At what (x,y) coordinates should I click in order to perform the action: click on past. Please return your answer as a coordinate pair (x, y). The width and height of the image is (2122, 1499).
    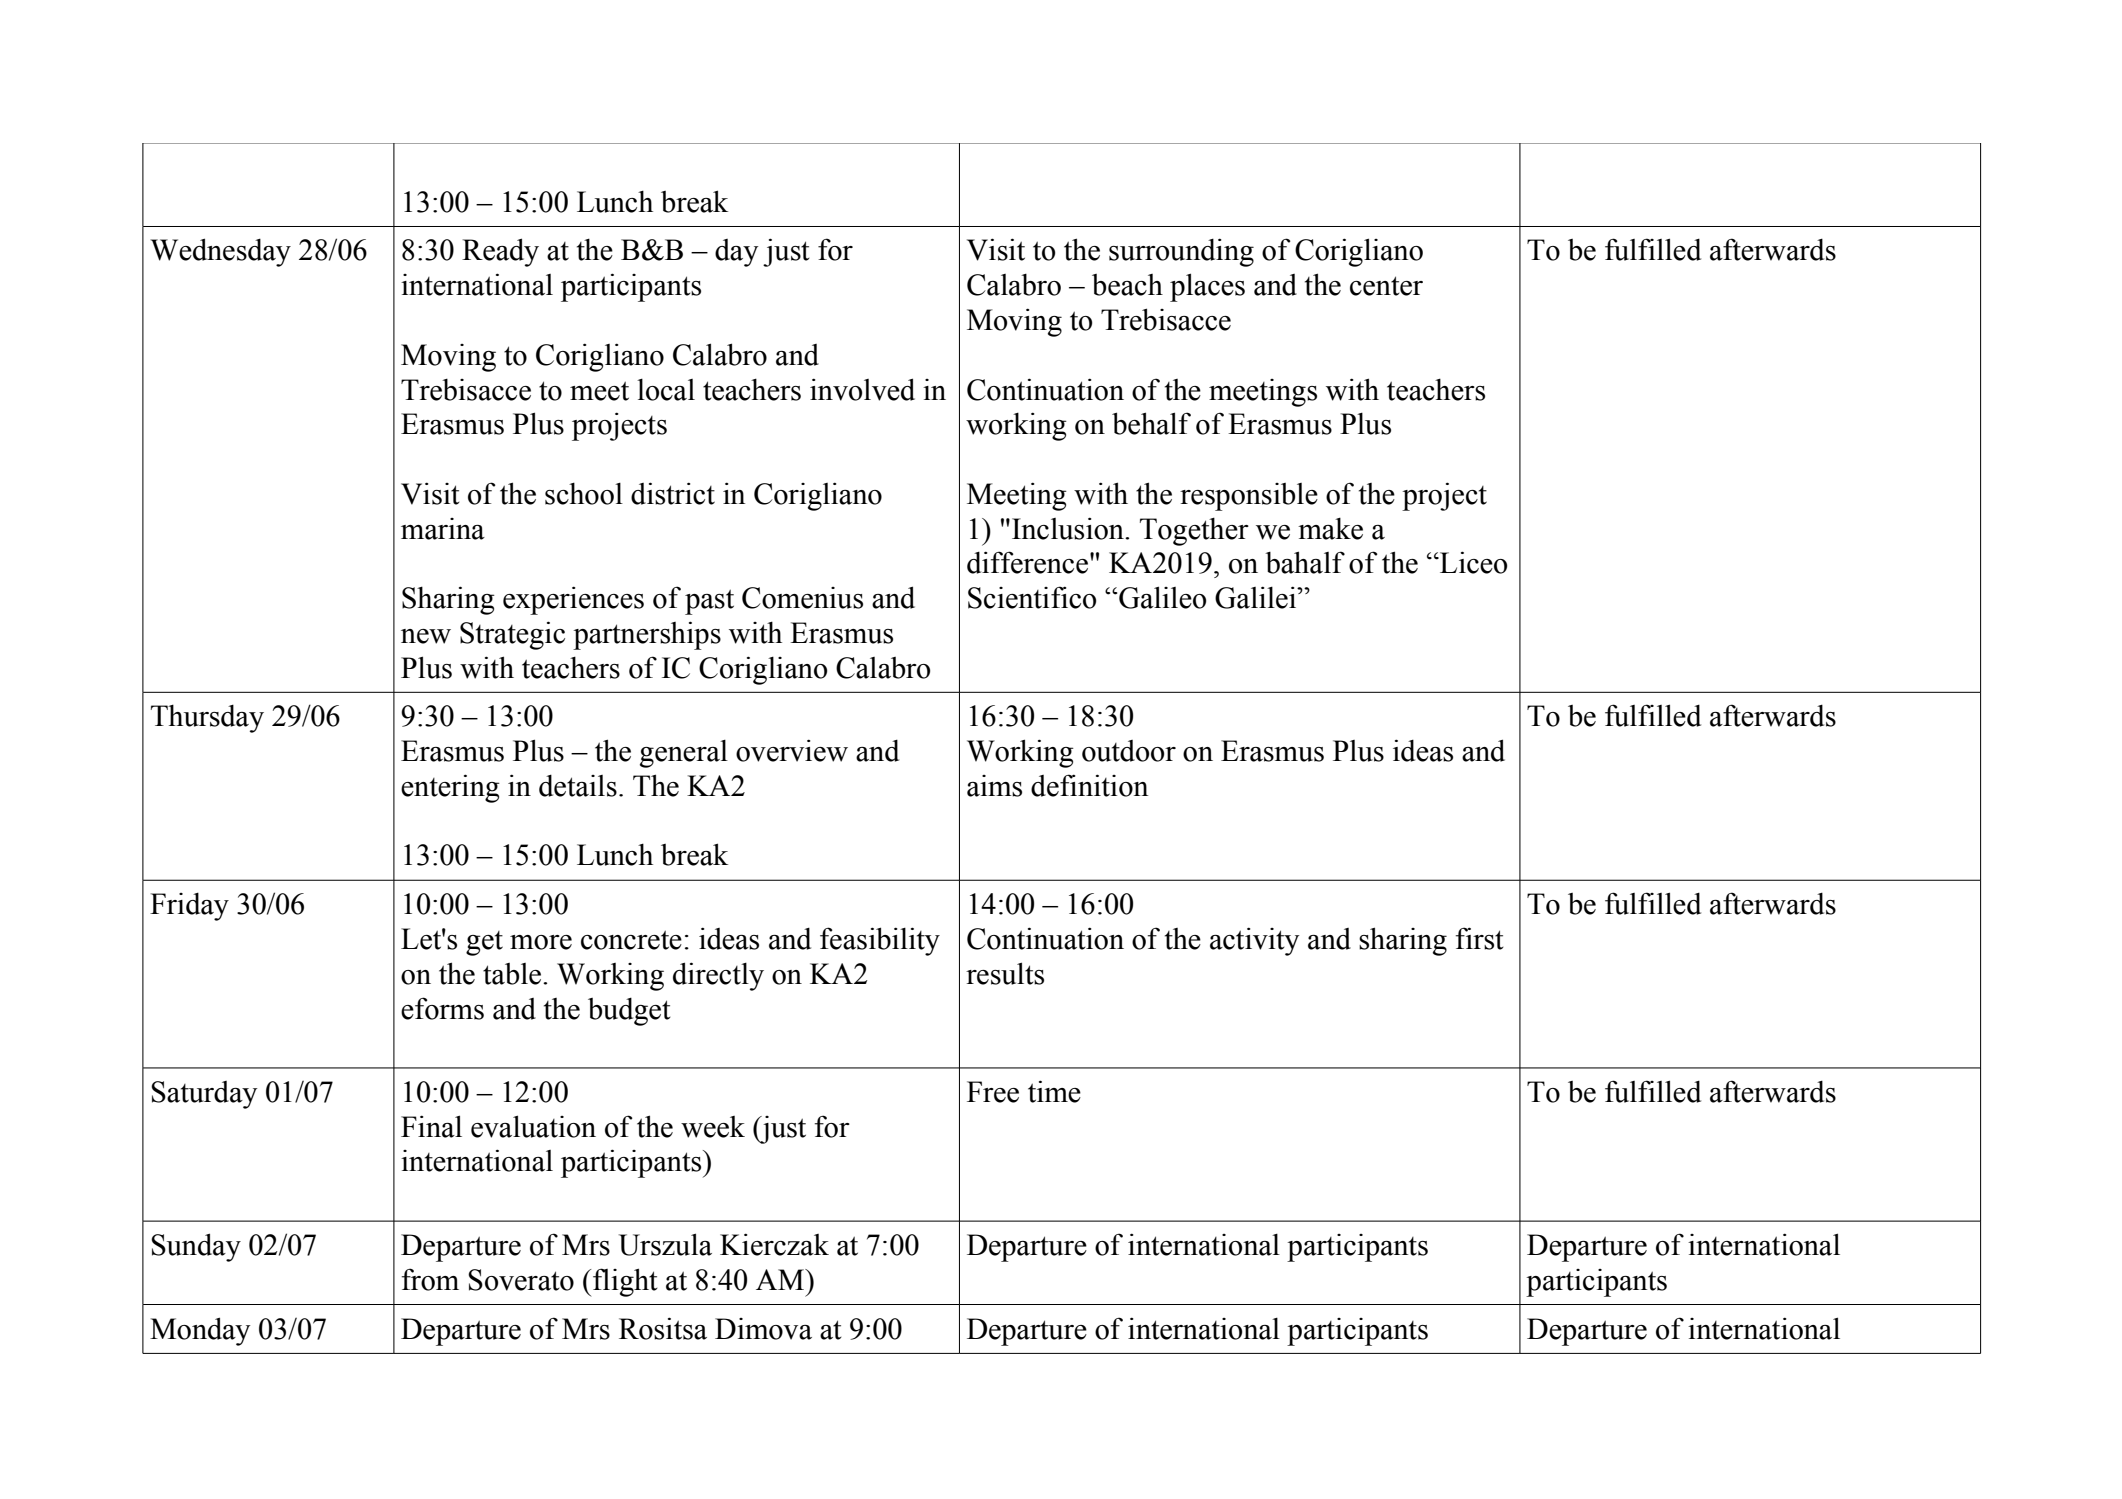
    Looking at the image, I should click on (709, 602).
